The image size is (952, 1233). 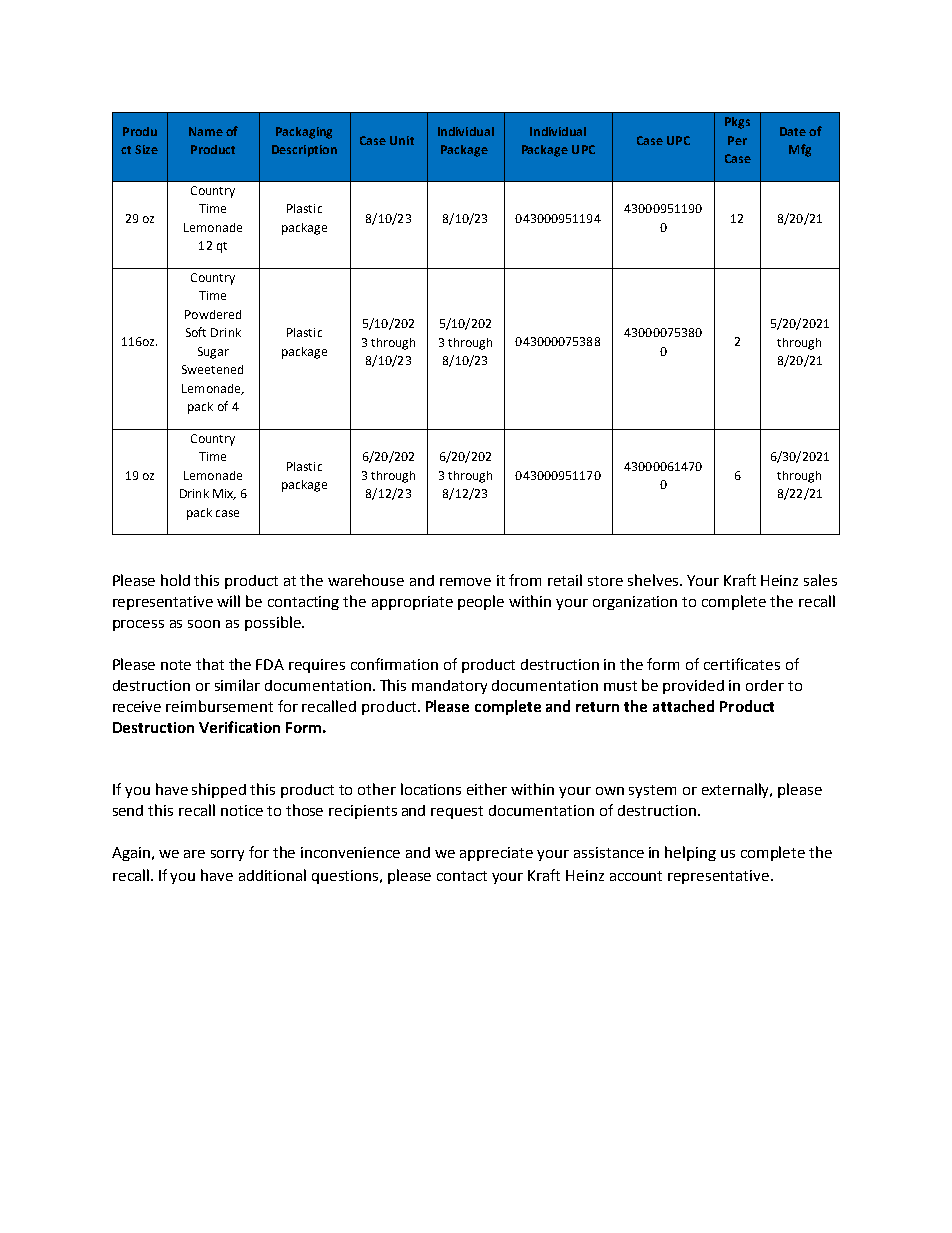 I want to click on Name, so click(x=206, y=131).
